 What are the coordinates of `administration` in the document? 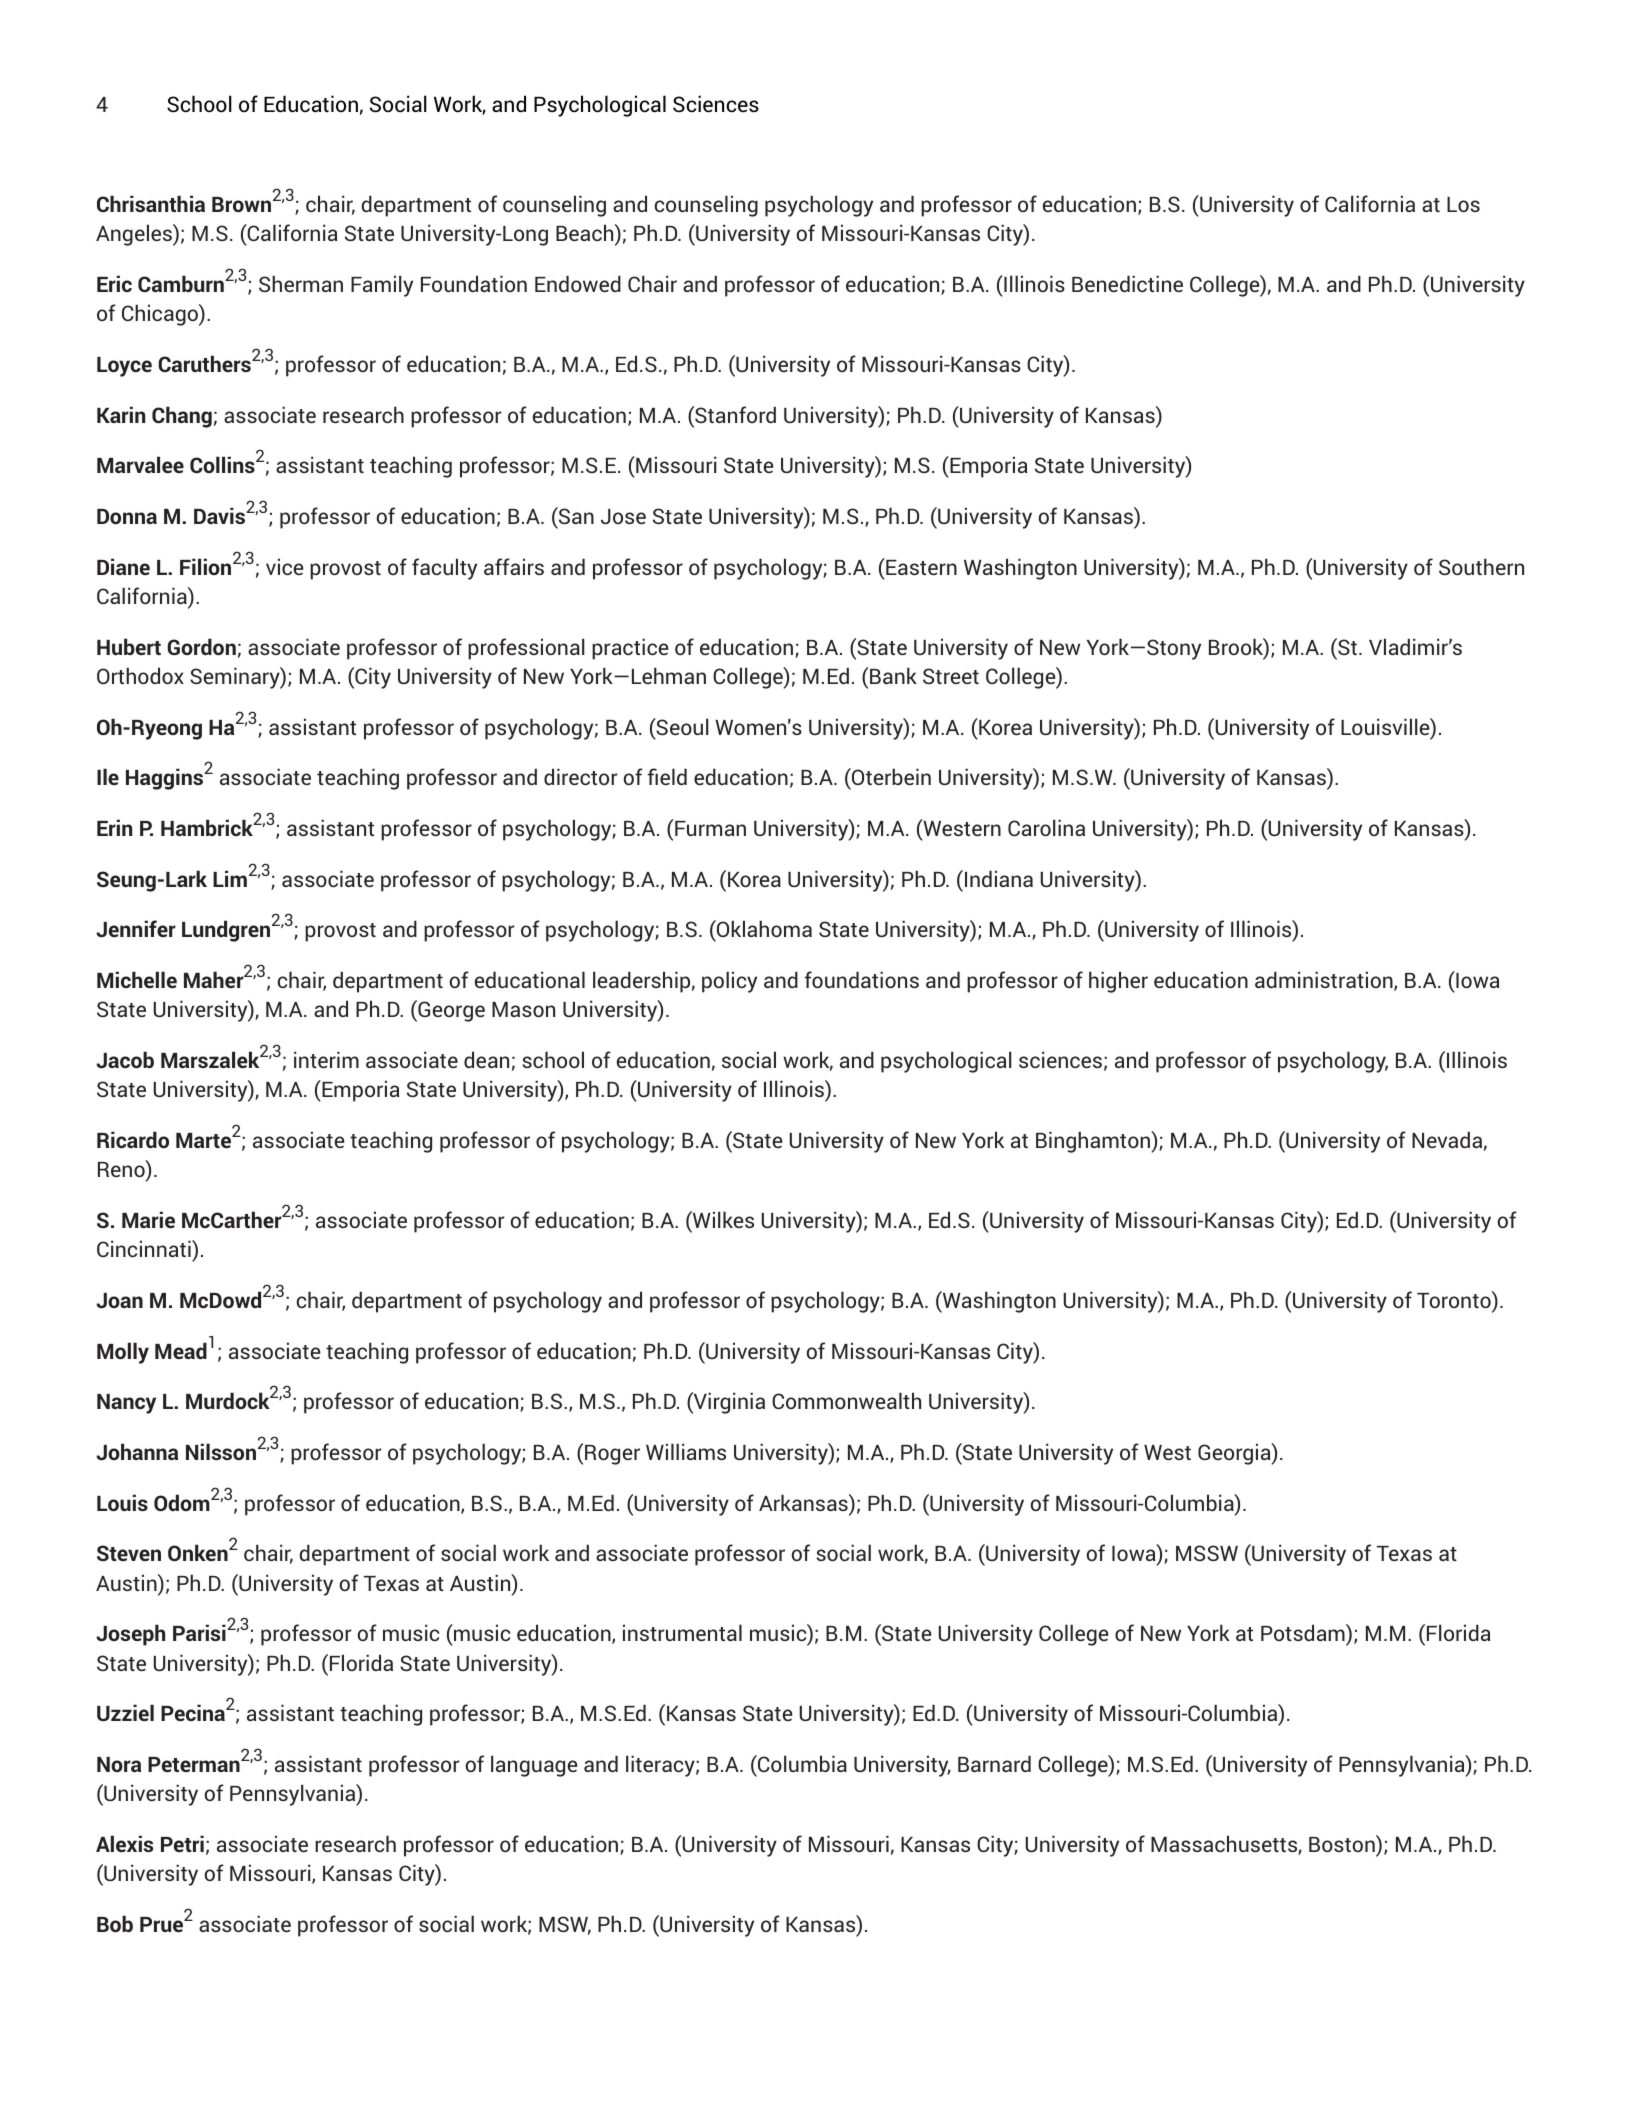 It's located at (1325, 981).
